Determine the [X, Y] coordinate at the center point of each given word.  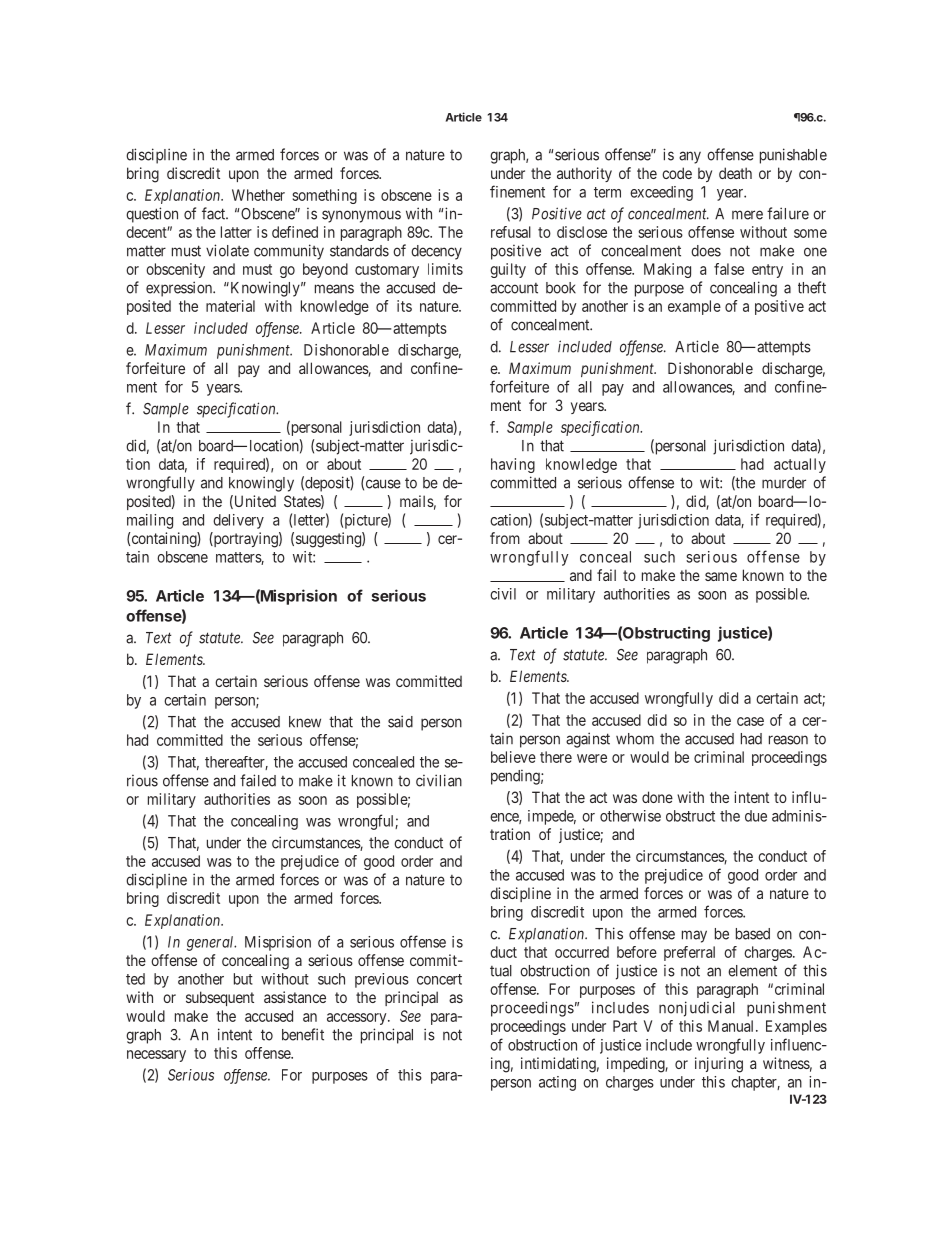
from [505, 538]
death [735, 173]
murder [784, 483]
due [756, 816]
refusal [511, 232]
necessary [156, 1056]
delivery [238, 521]
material [230, 306]
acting [557, 1083]
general [211, 943]
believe [513, 757]
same [721, 576]
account [514, 288]
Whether [258, 195]
